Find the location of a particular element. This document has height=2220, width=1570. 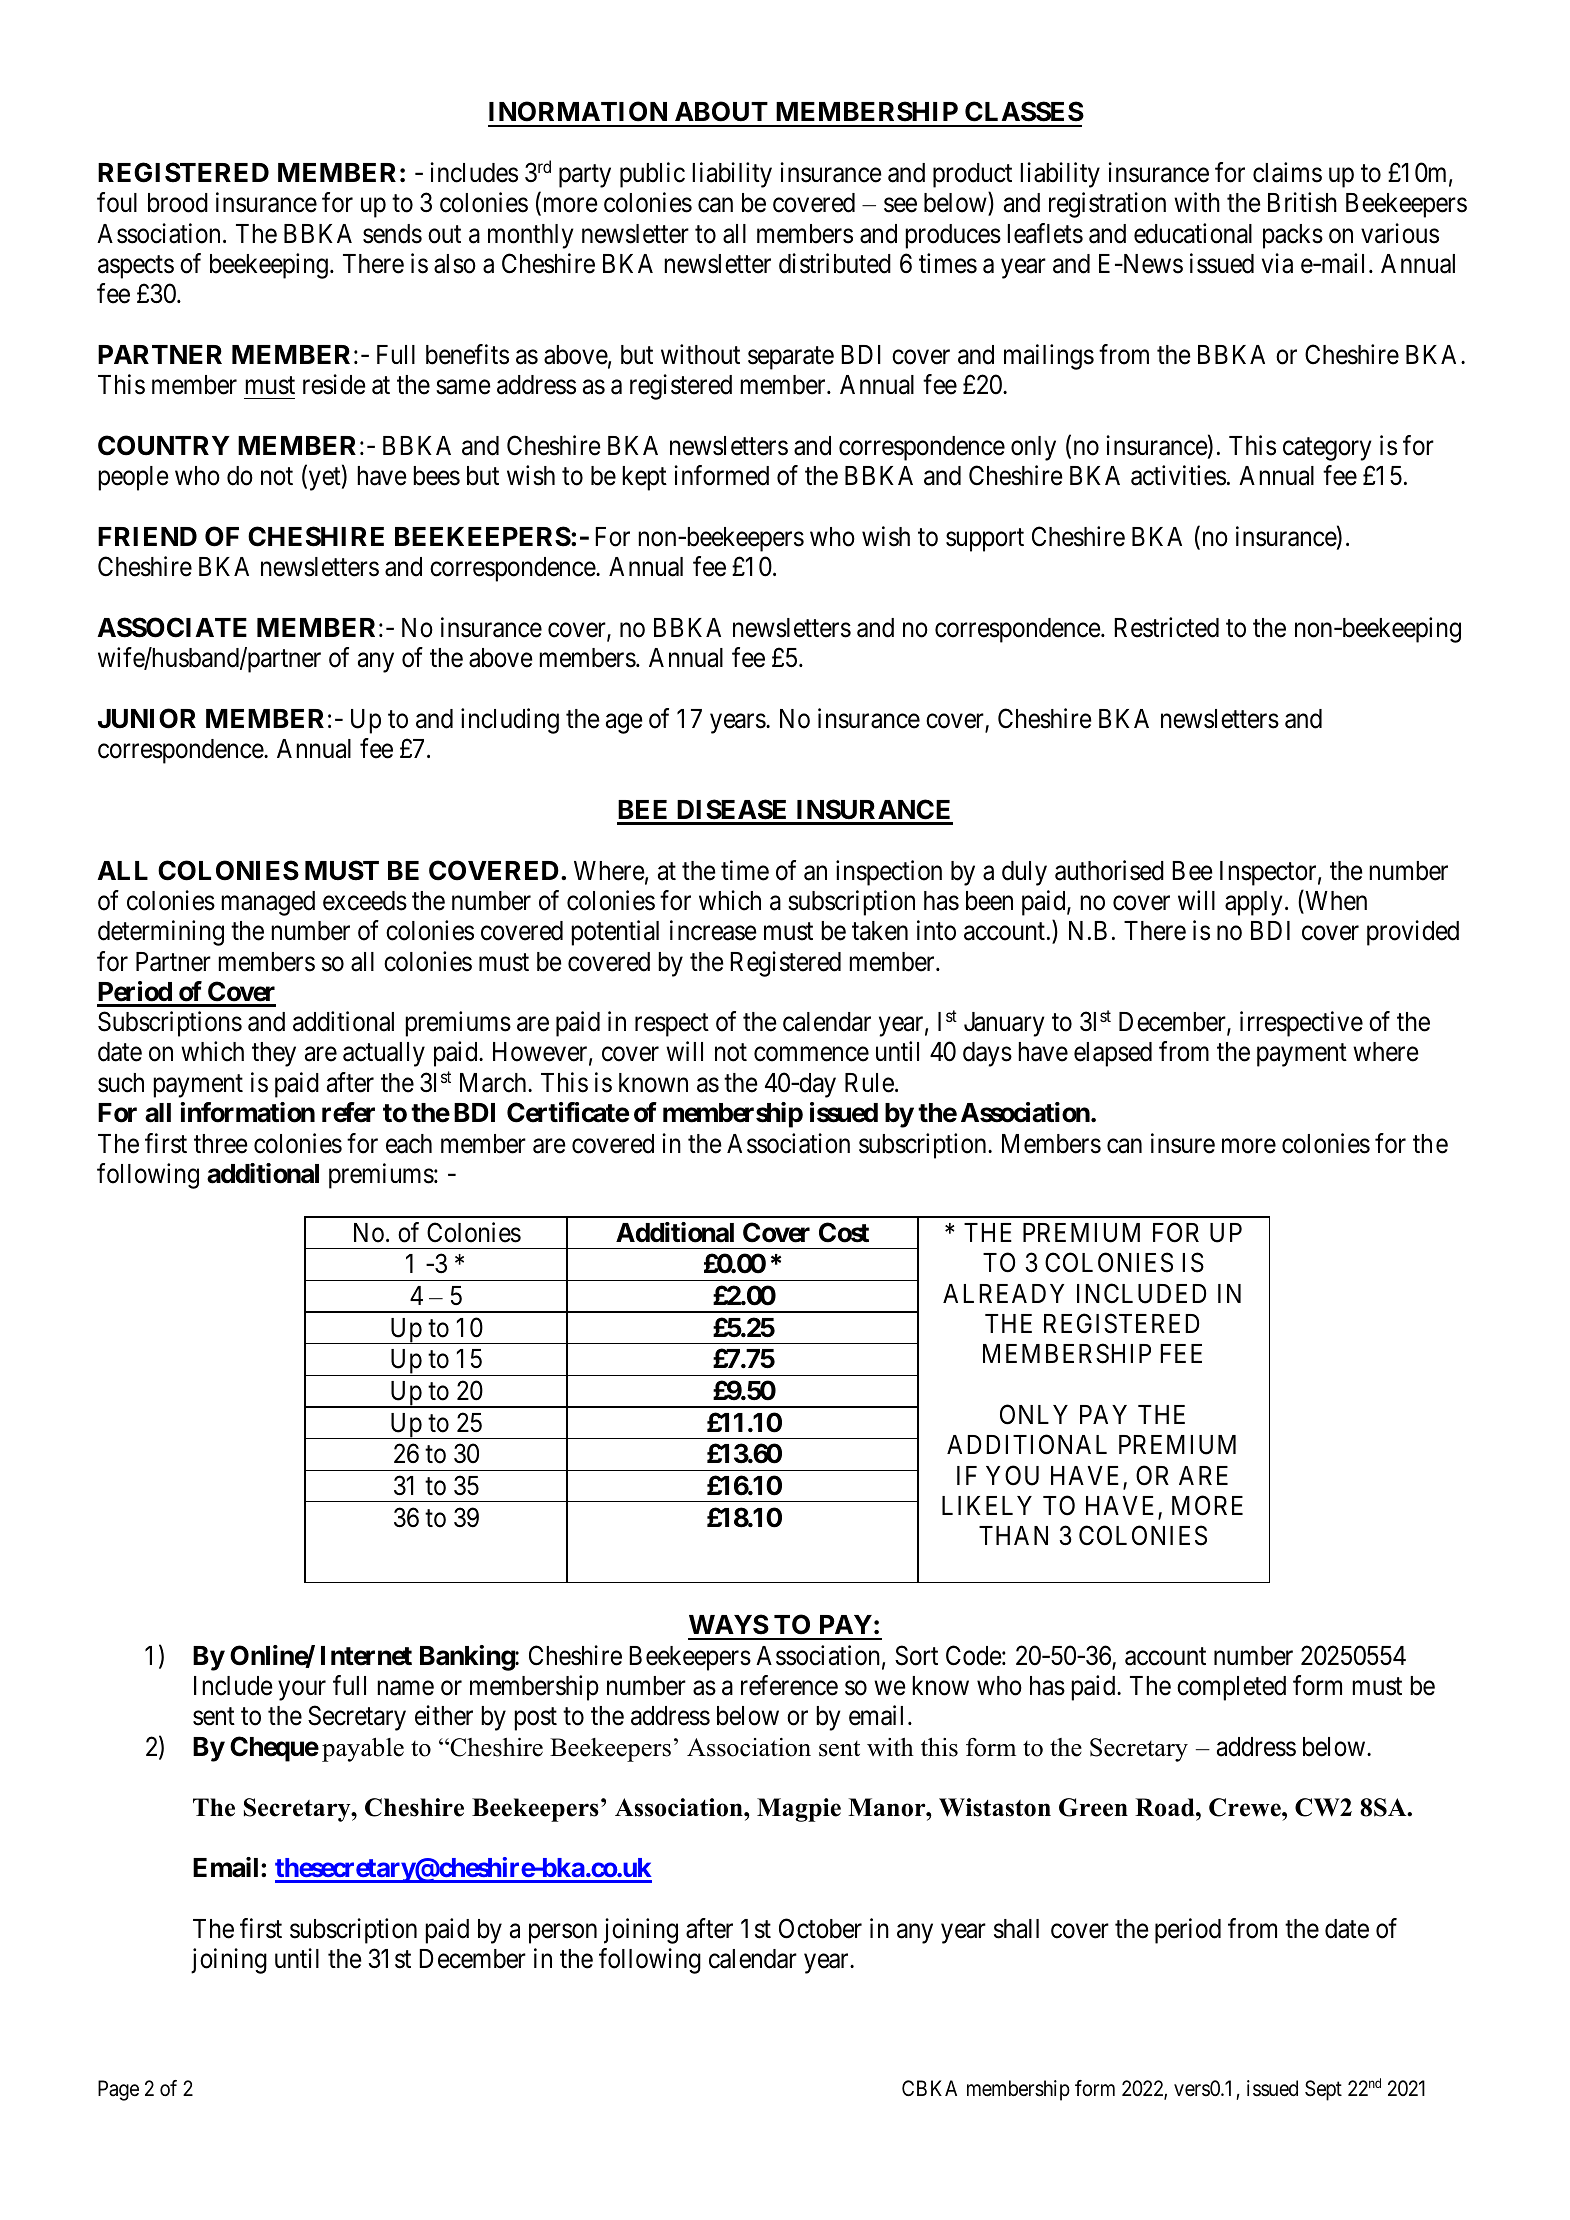

inspection is located at coordinates (889, 873).
